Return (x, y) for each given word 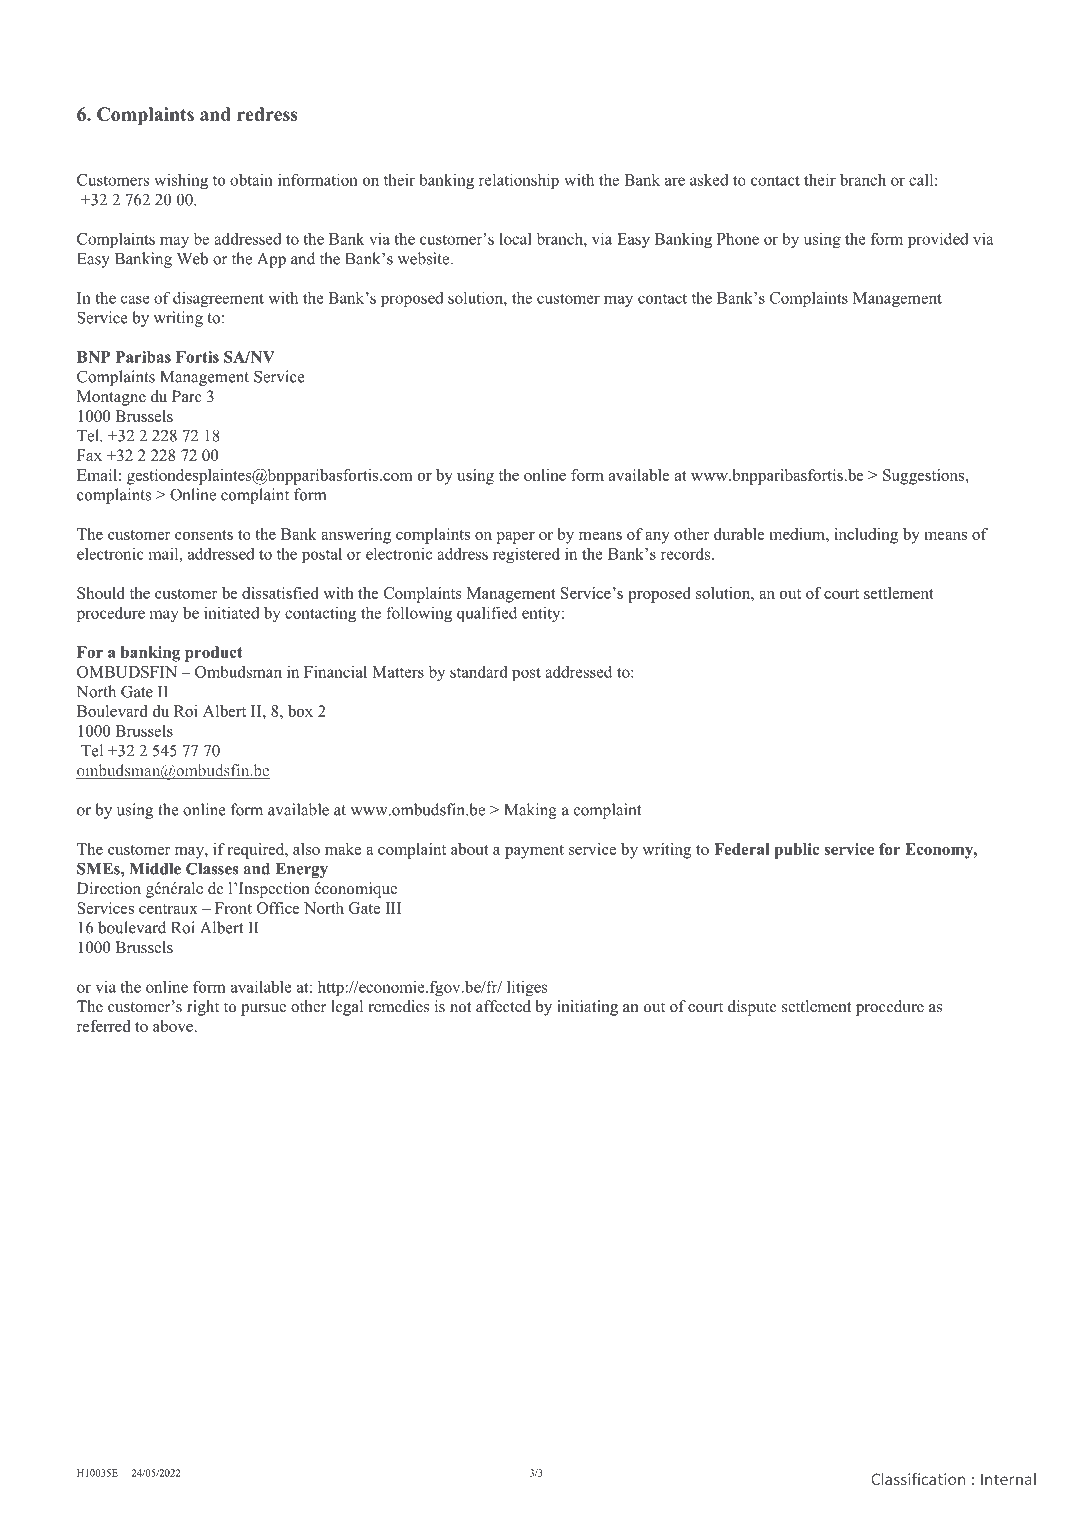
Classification (918, 1479)
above (173, 1026)
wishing (181, 181)
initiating (587, 1008)
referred (104, 1026)
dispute (752, 1008)
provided (938, 240)
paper (516, 538)
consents (204, 535)
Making (530, 811)
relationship (519, 181)
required (257, 851)
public (796, 851)
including (866, 536)
